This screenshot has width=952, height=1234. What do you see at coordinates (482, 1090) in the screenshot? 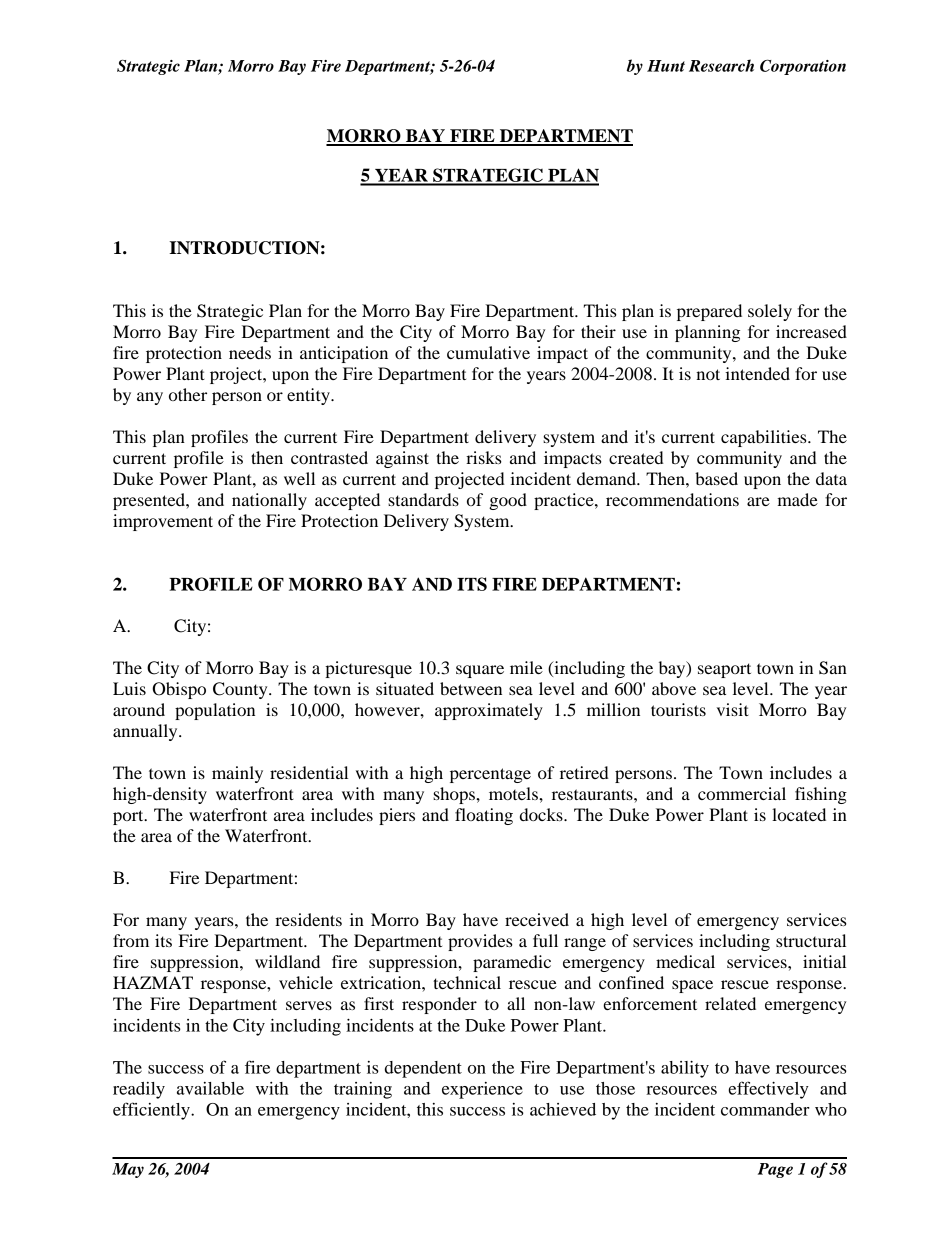
I see `experience` at bounding box center [482, 1090].
